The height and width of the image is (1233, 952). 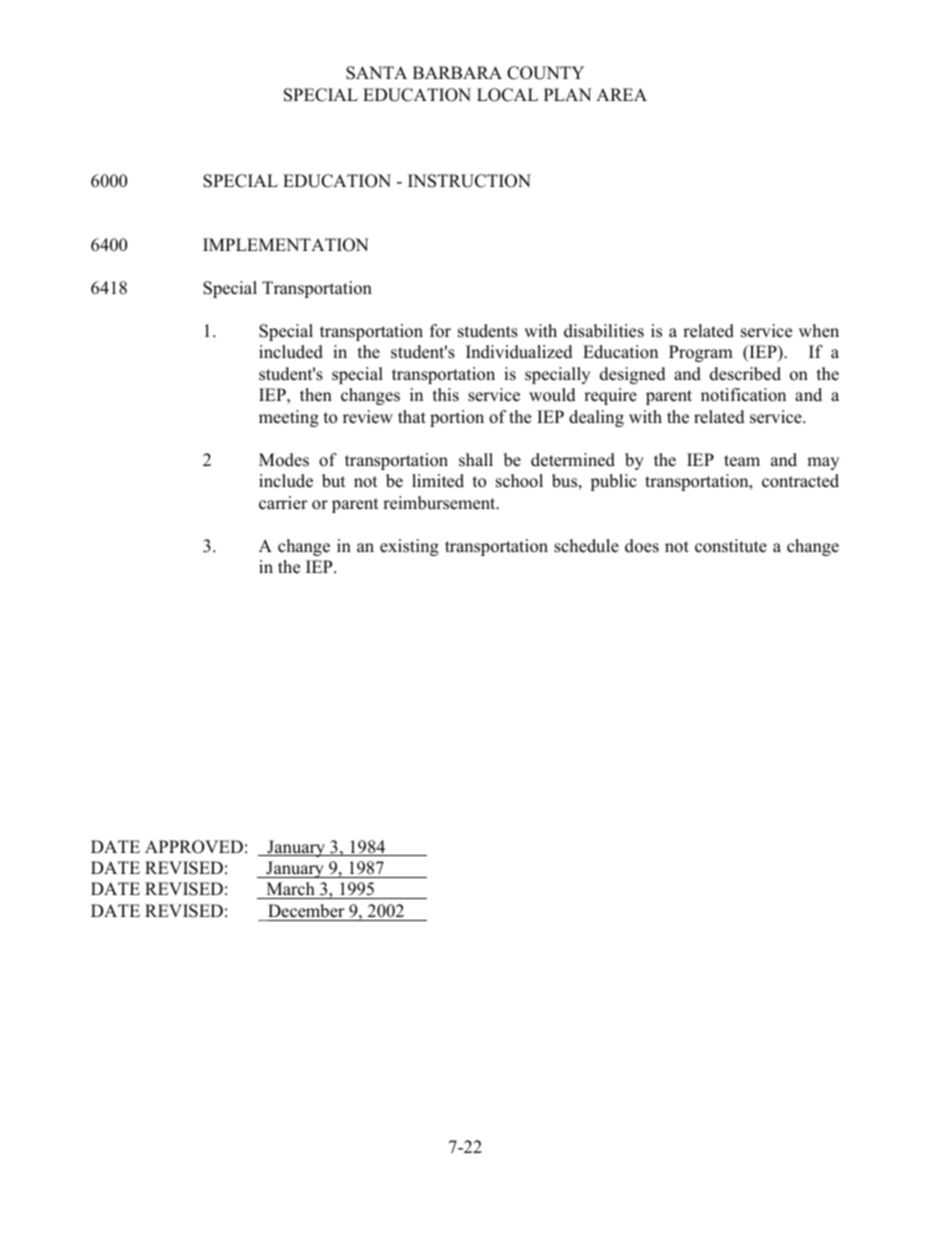 What do you see at coordinates (731, 546) in the image?
I see `constitute` at bounding box center [731, 546].
